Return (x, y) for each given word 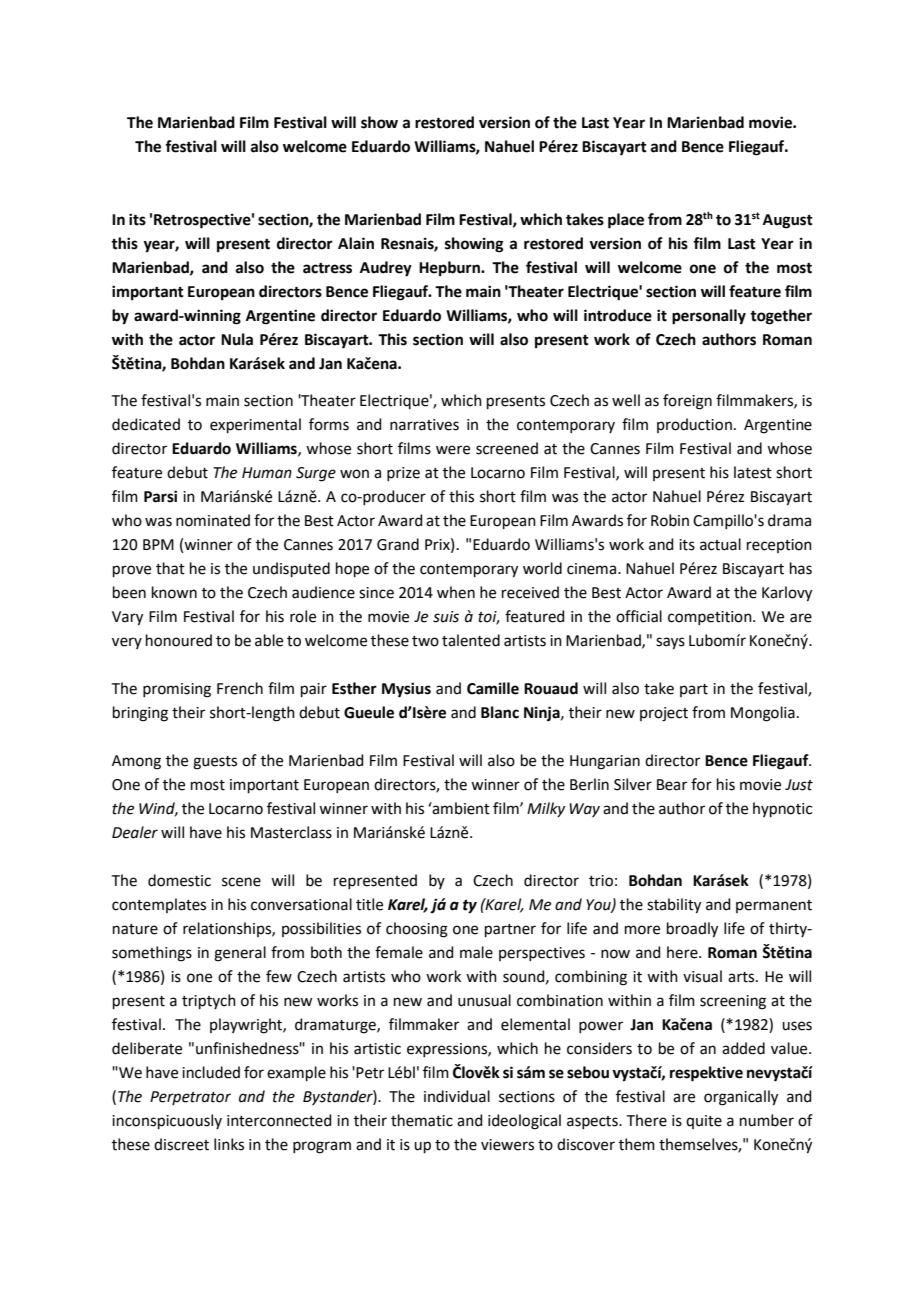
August (788, 221)
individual (457, 1096)
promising (177, 690)
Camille (493, 688)
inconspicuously (167, 1121)
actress (327, 268)
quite (704, 1122)
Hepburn (450, 269)
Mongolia (763, 714)
